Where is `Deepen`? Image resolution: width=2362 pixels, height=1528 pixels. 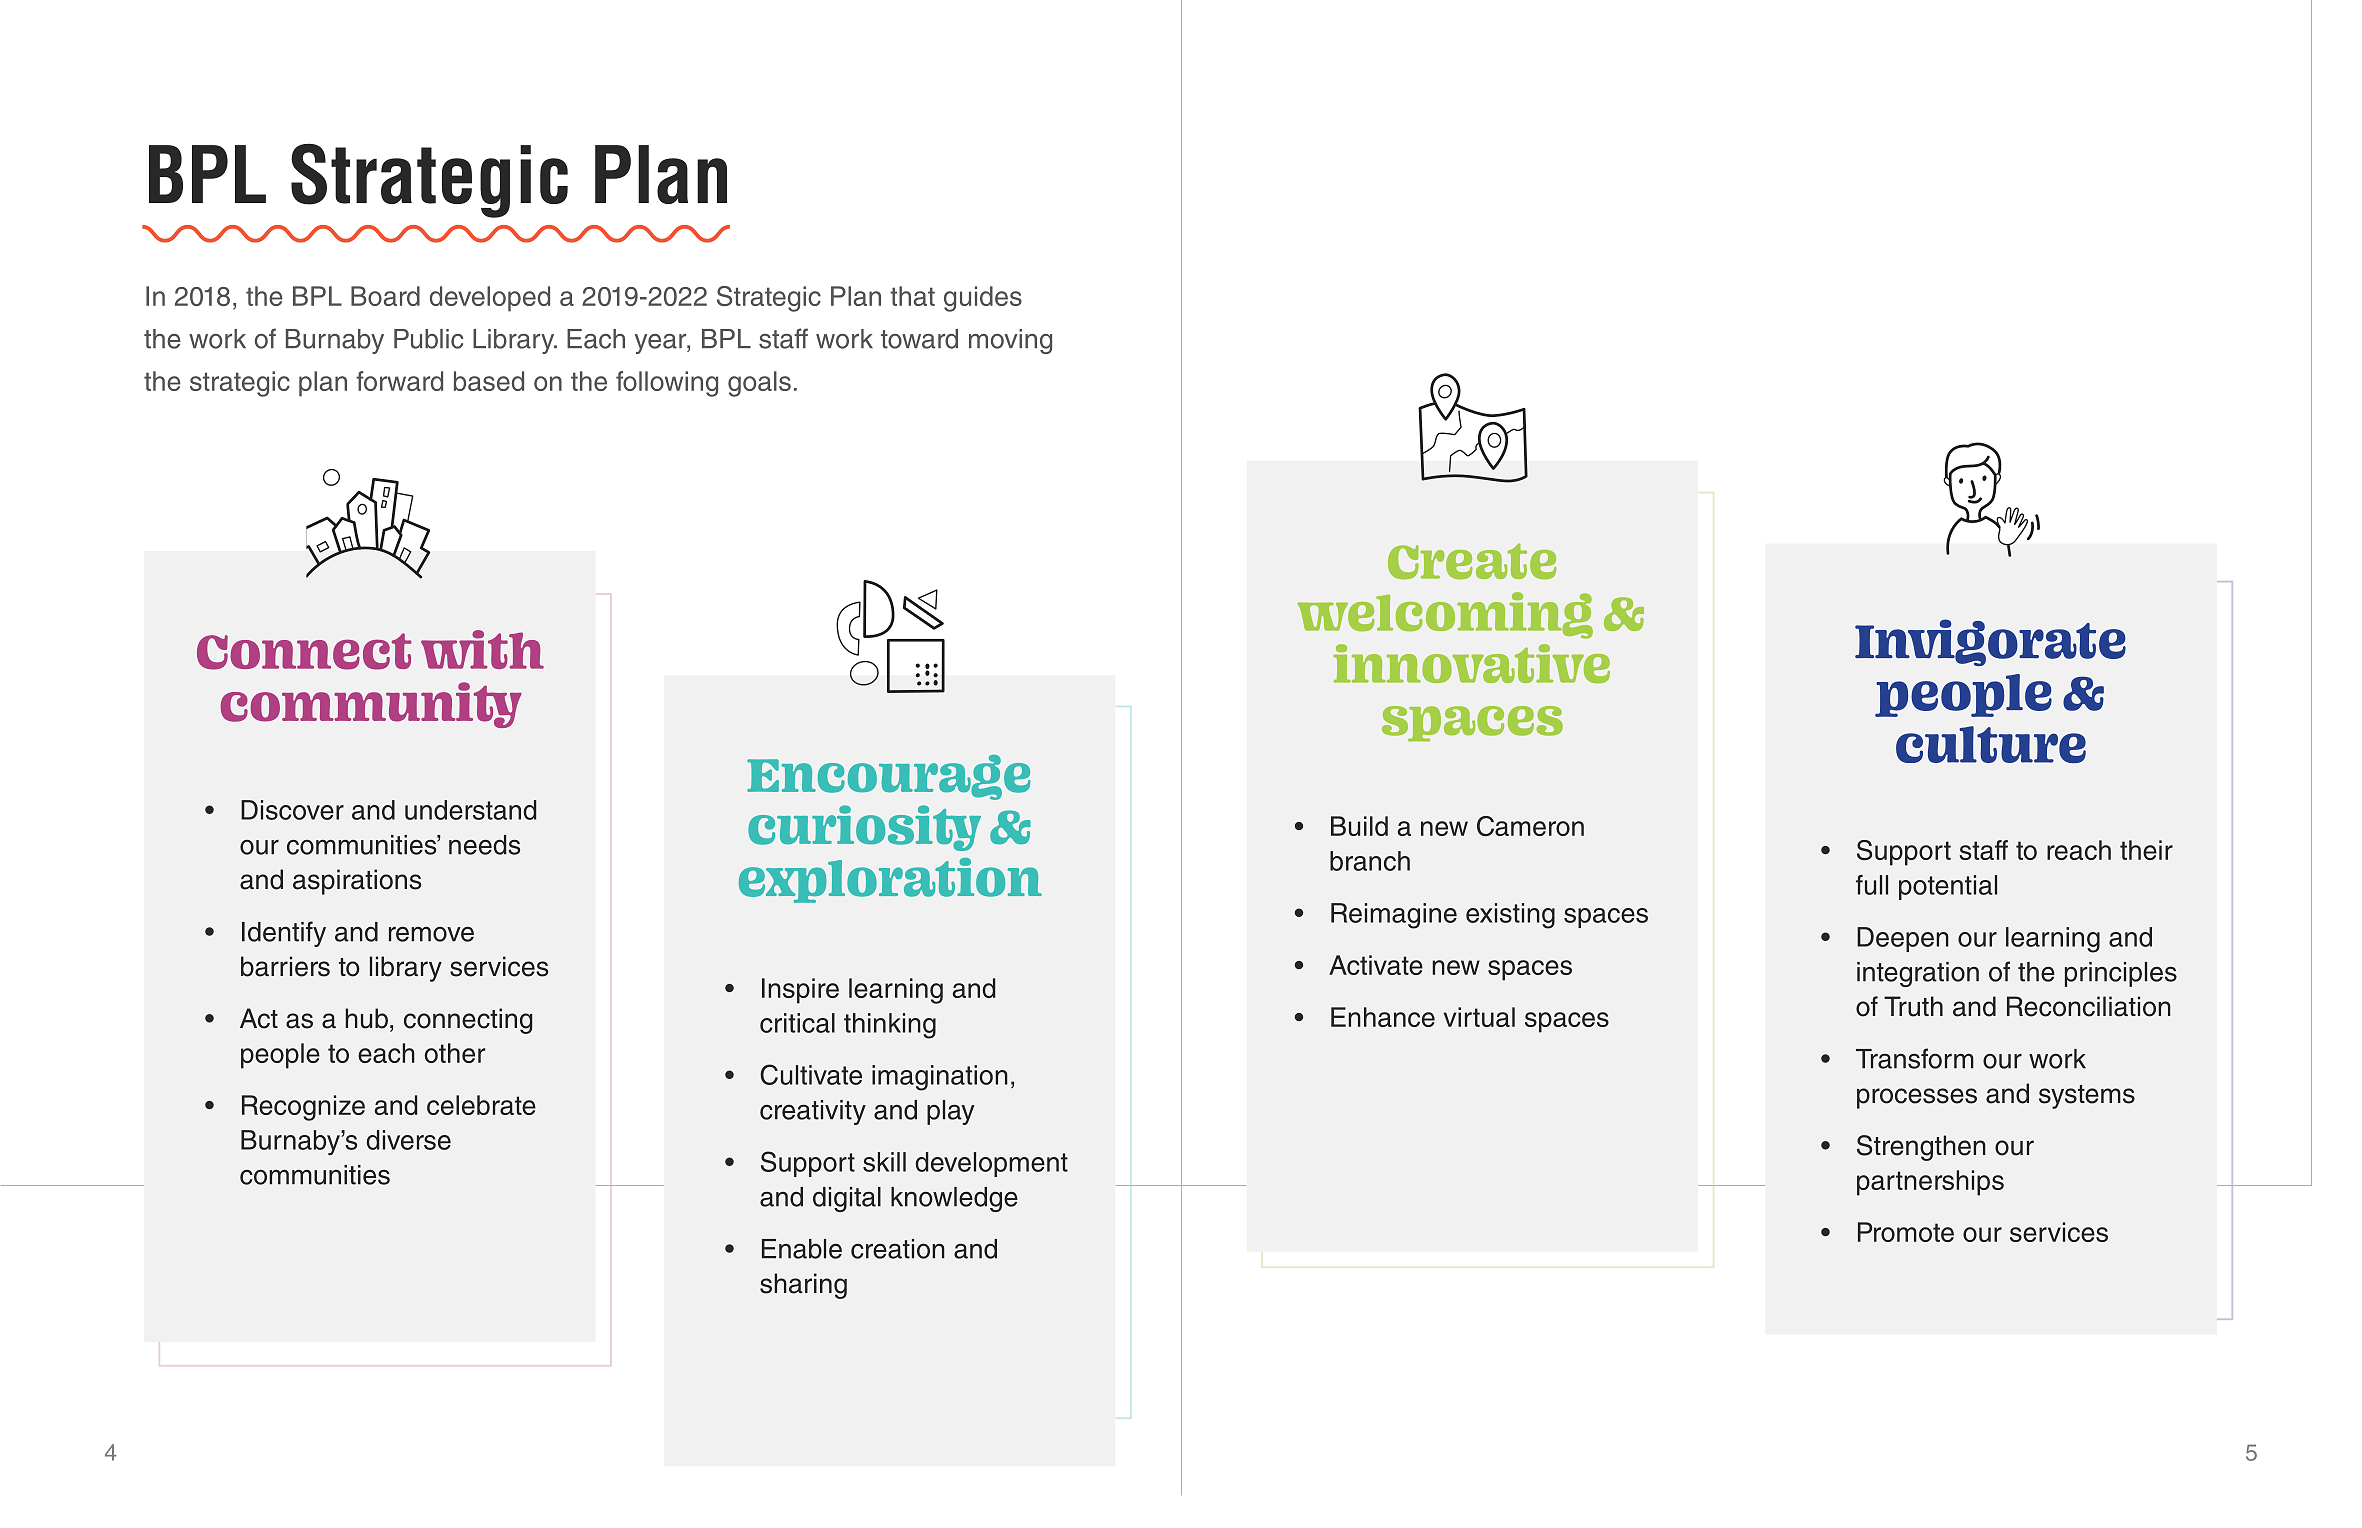
Deepen is located at coordinates (1903, 939).
